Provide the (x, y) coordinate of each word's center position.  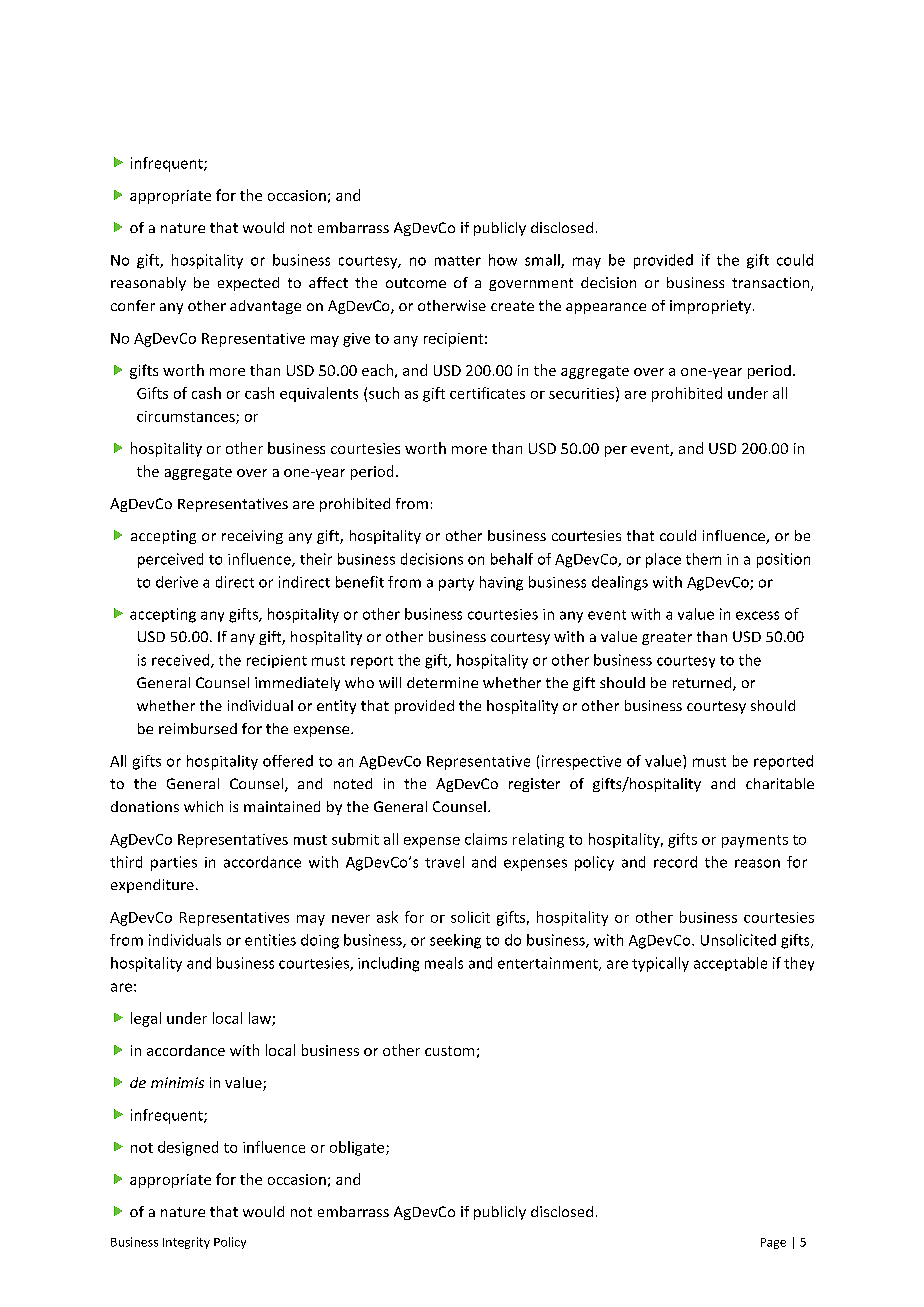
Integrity (186, 1243)
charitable (780, 783)
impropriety (710, 307)
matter (458, 261)
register (534, 785)
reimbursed (198, 728)
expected (248, 284)
